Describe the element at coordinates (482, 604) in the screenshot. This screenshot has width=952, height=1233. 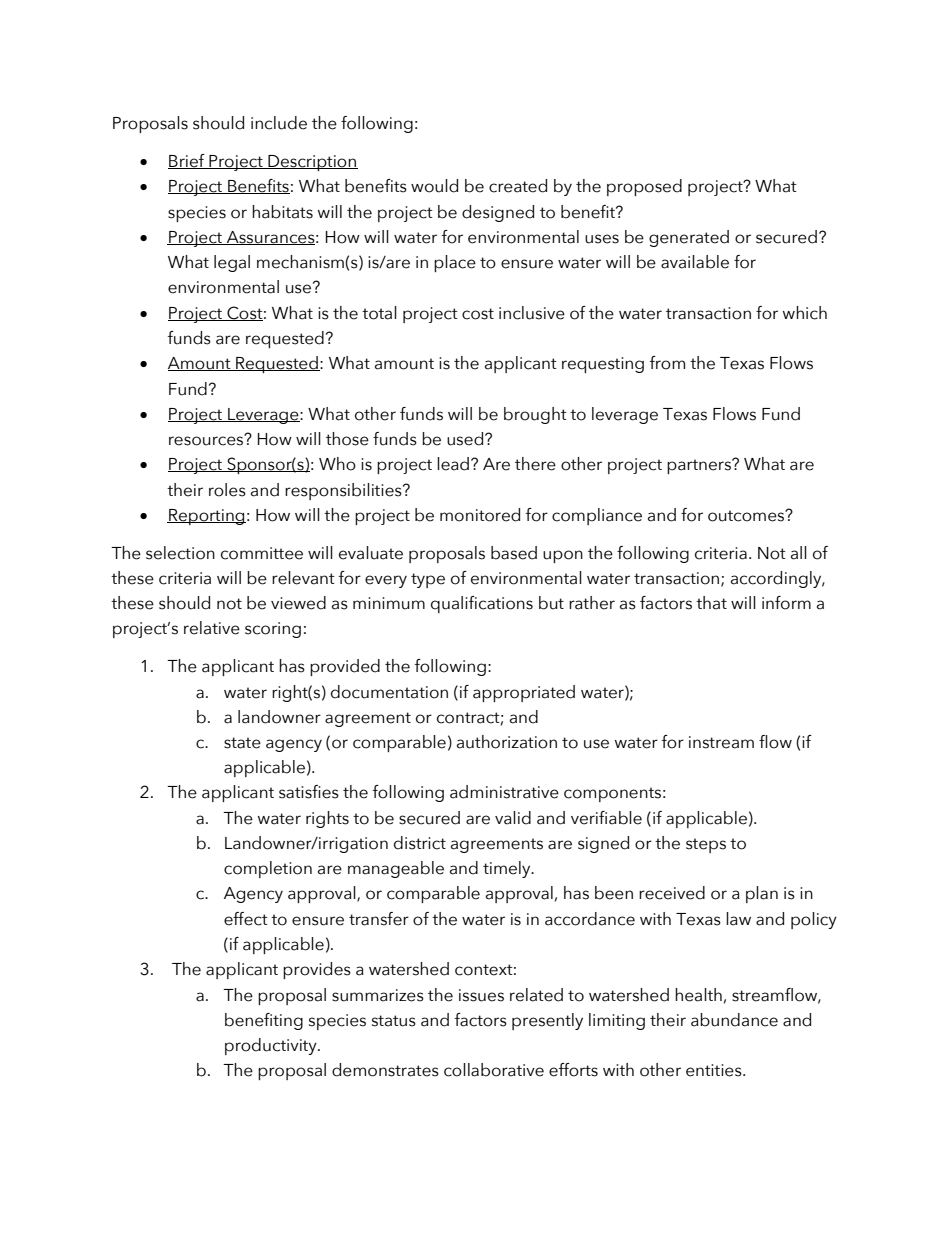
I see `qualifications` at that location.
